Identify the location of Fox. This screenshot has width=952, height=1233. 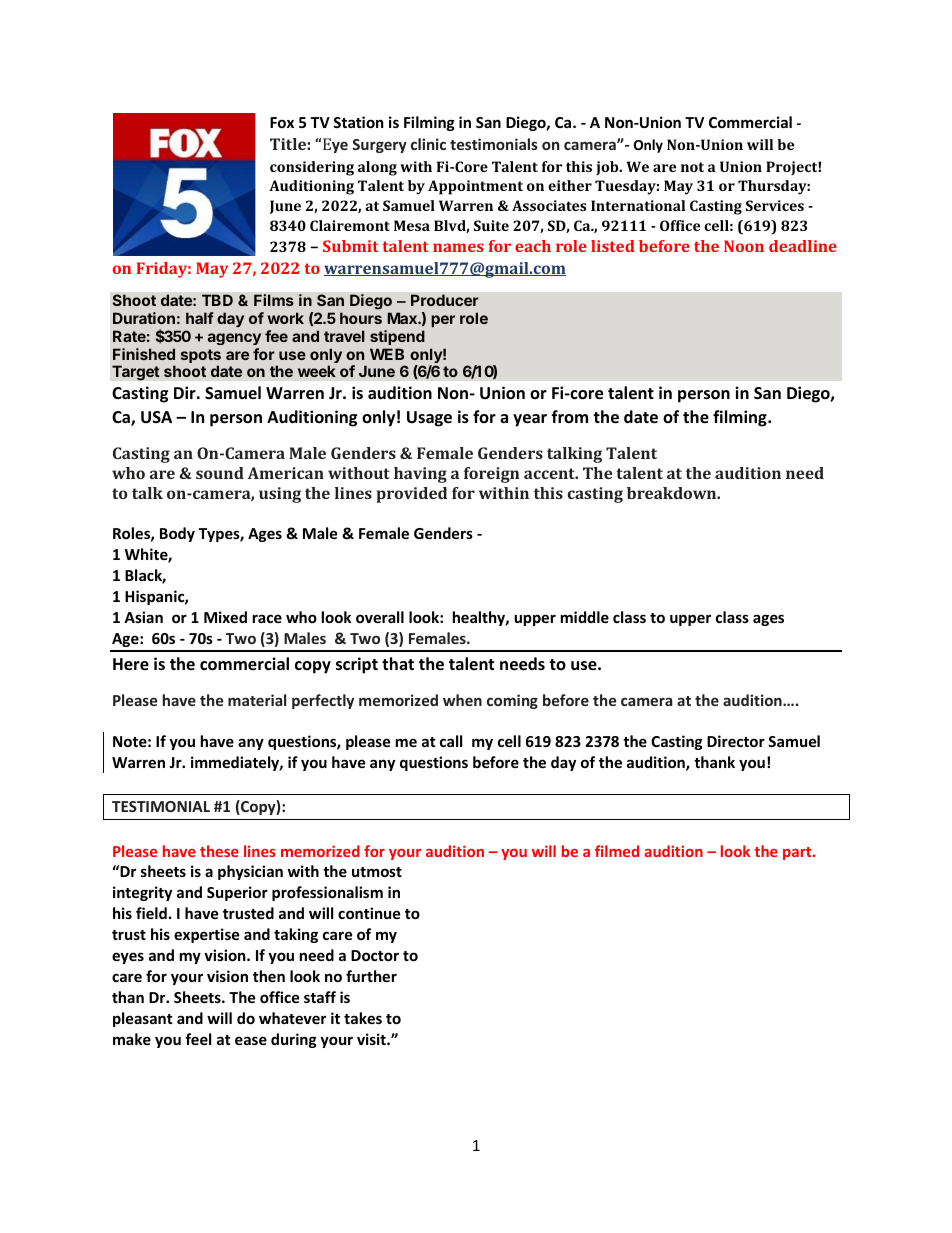
(282, 122).
